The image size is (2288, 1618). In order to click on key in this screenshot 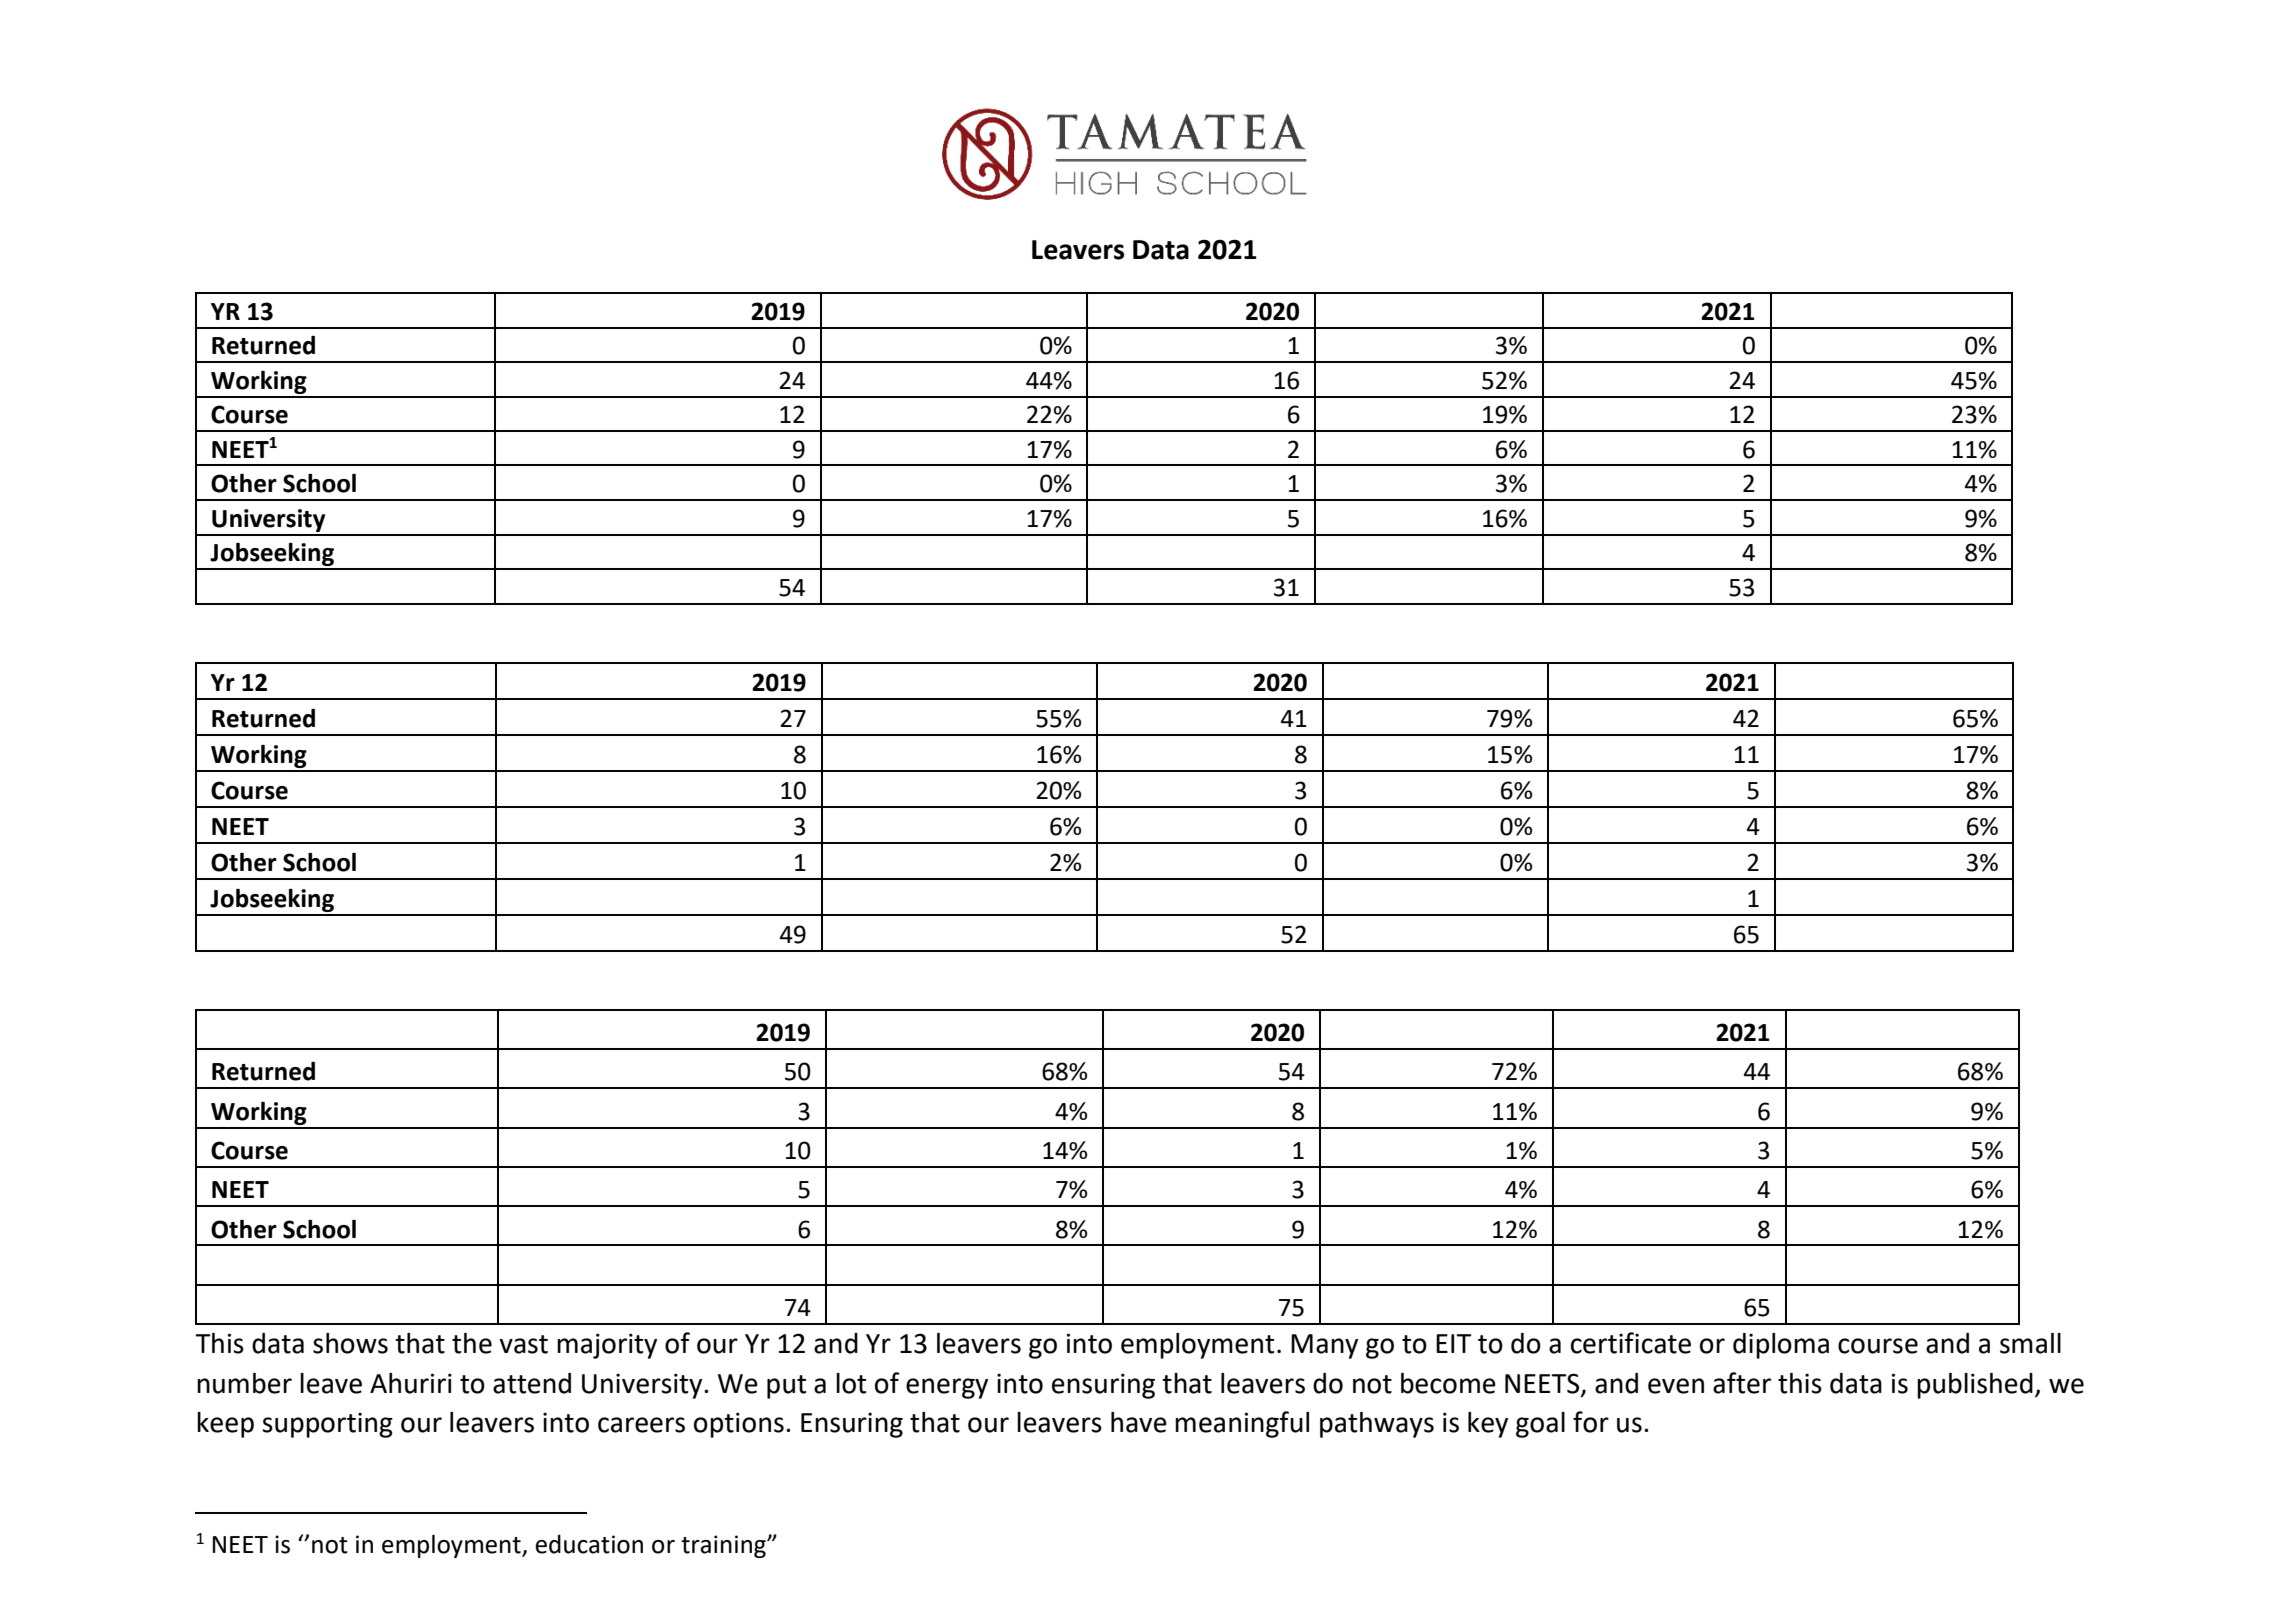, I will do `click(1488, 1425)`.
